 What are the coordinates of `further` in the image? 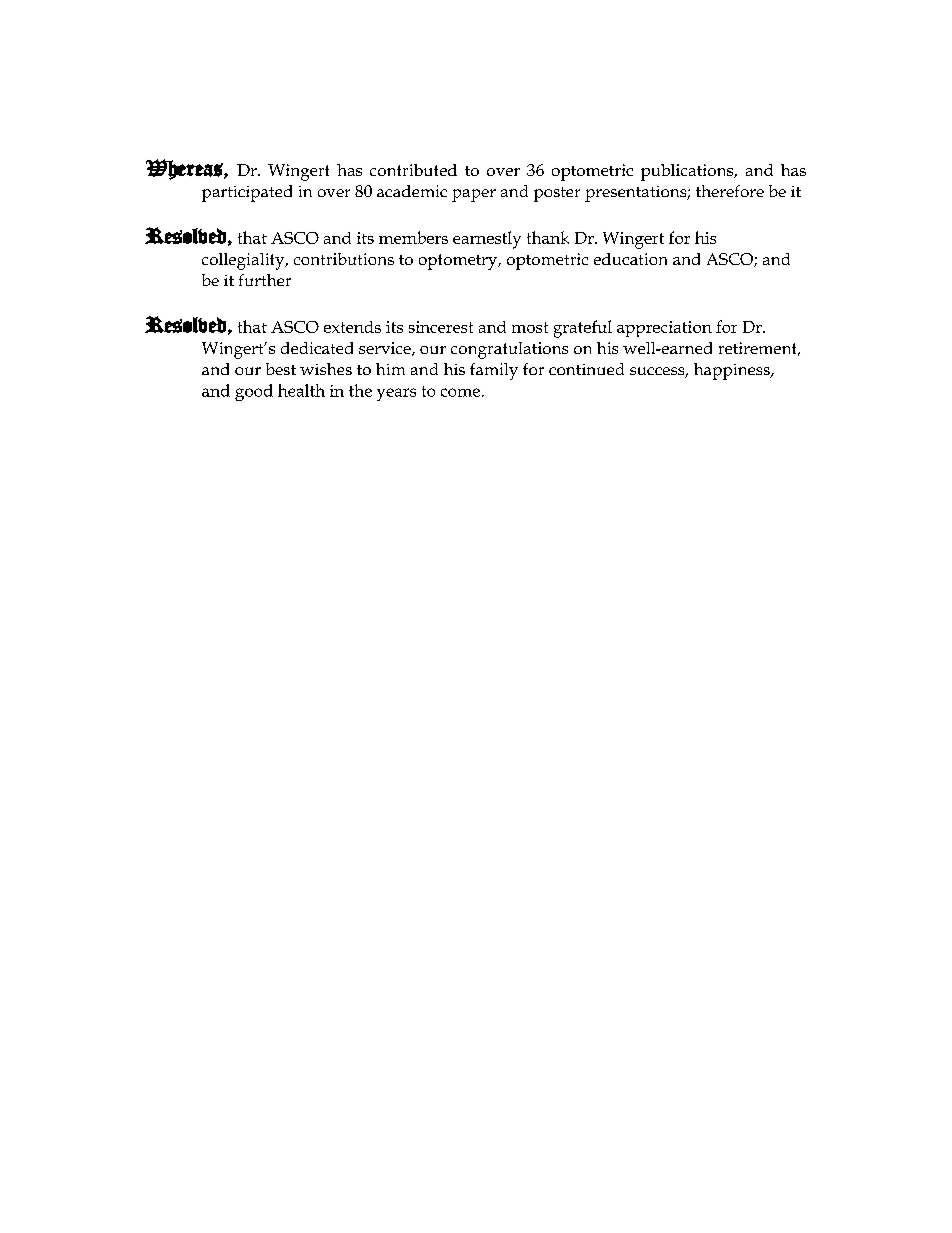 It's located at (265, 280).
